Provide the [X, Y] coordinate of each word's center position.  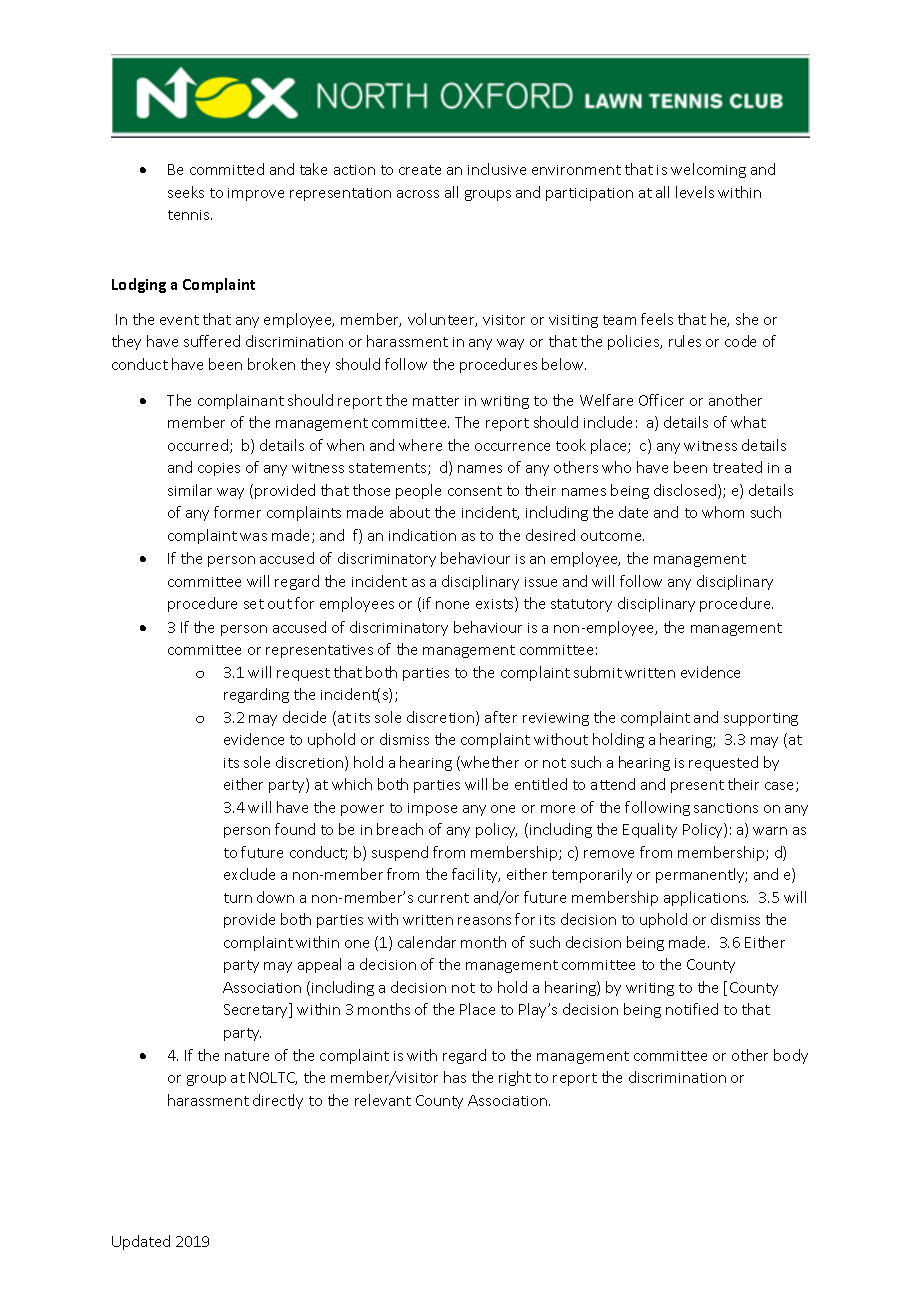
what [748, 422]
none [452, 605]
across [418, 194]
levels [695, 192]
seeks [186, 192]
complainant [241, 401]
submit [598, 672]
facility [476, 875]
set [254, 604]
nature [247, 1056]
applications [706, 898]
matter [436, 401]
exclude [249, 874]
